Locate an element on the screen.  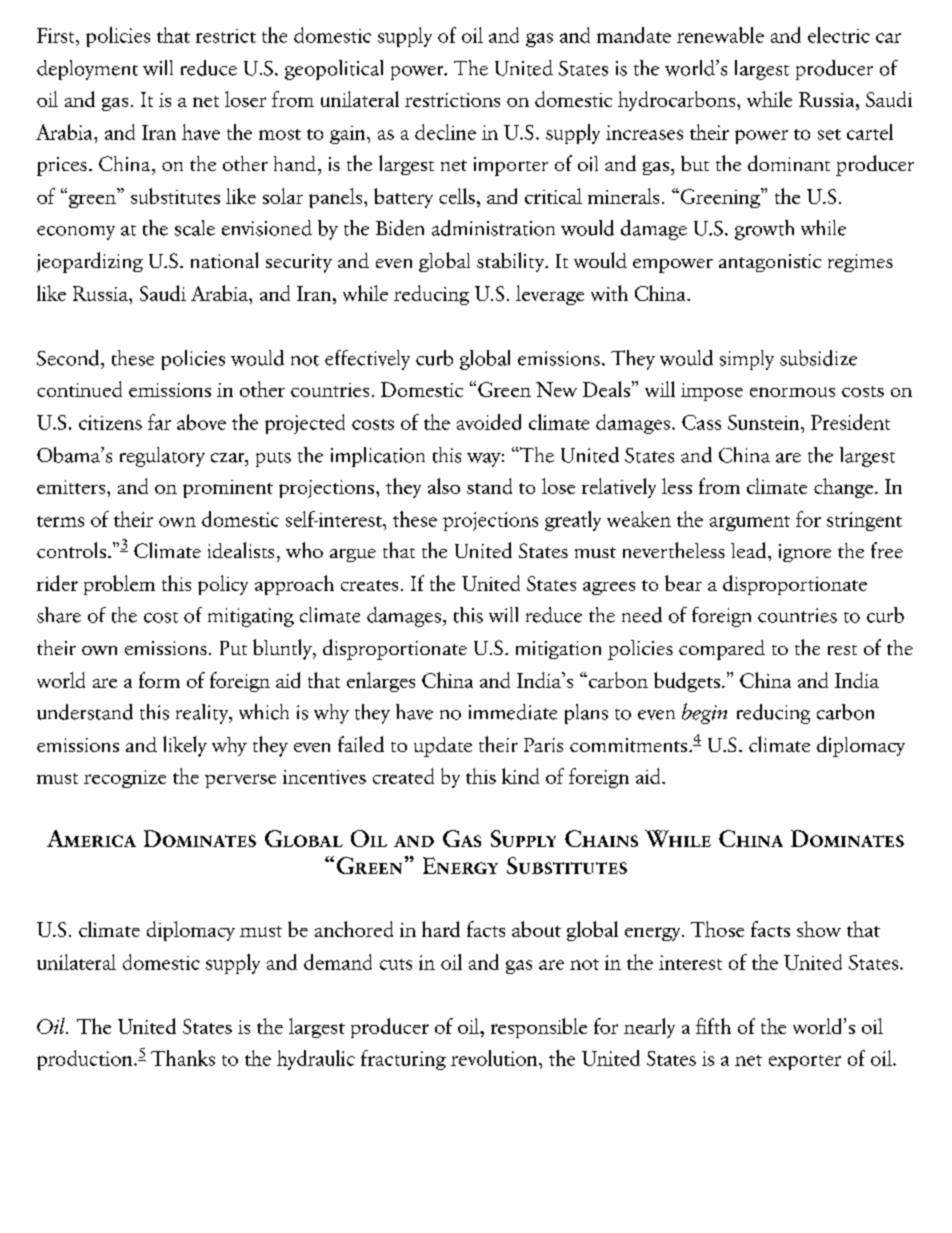
decline is located at coordinates (445, 132).
